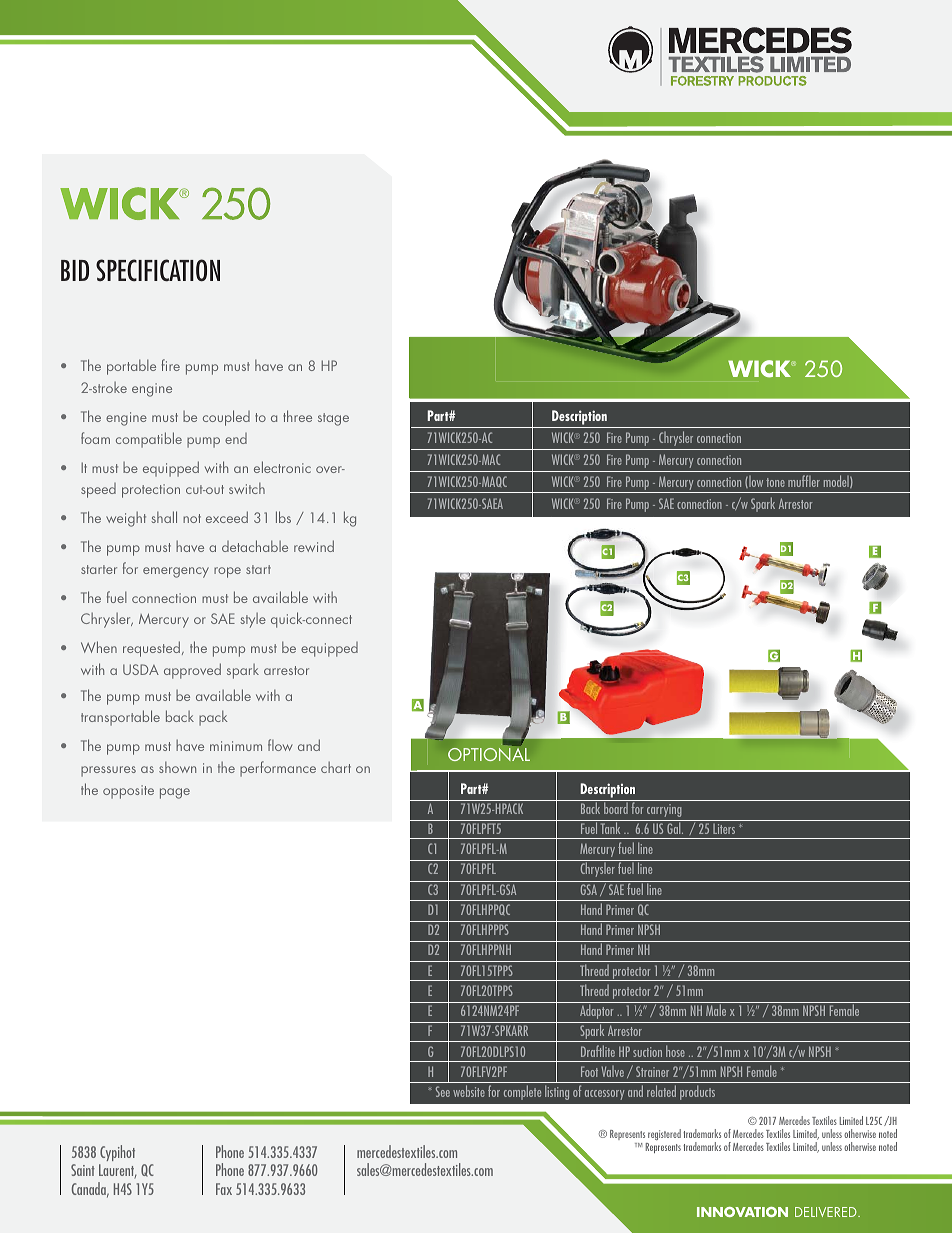 This document has height=1233, width=952. I want to click on SPECIFICATION, so click(158, 270).
